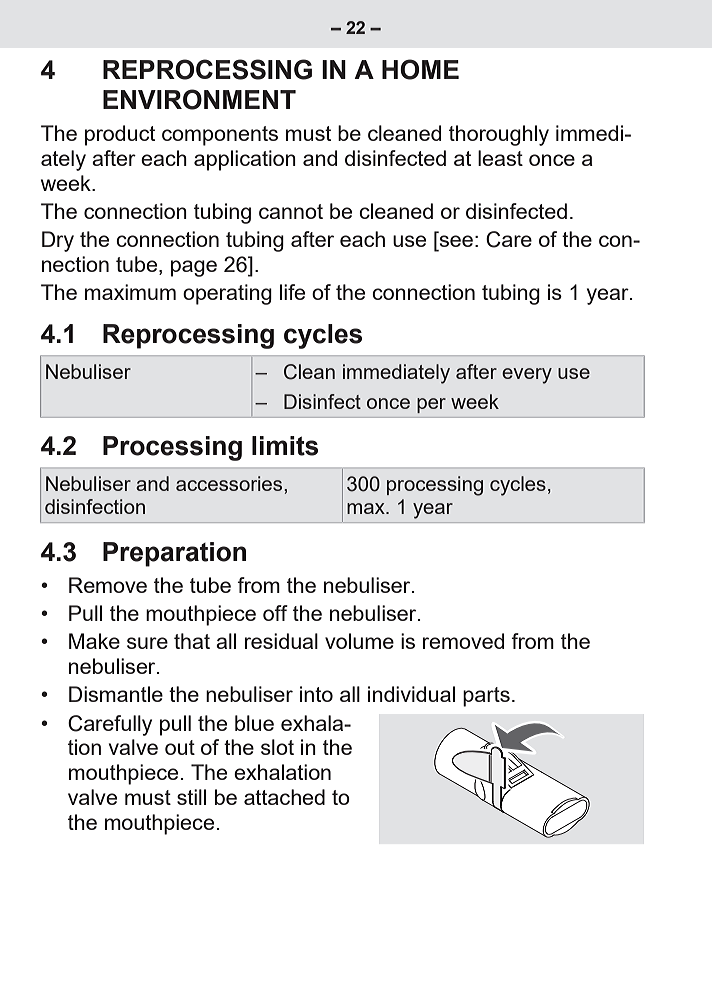 This screenshot has height=1004, width=712. What do you see at coordinates (120, 135) in the screenshot?
I see `product` at bounding box center [120, 135].
